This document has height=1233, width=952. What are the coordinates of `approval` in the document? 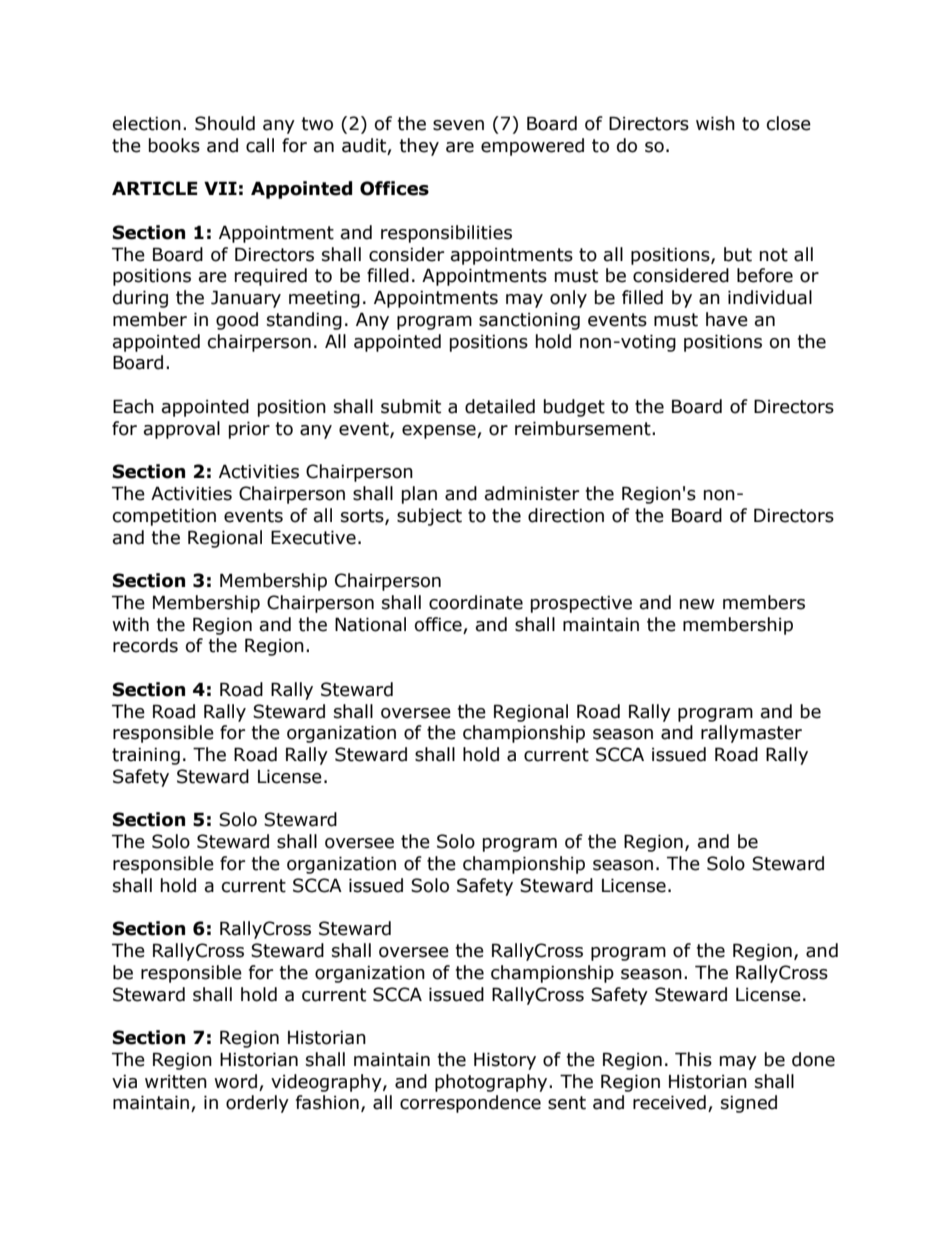 It's located at (182, 430).
